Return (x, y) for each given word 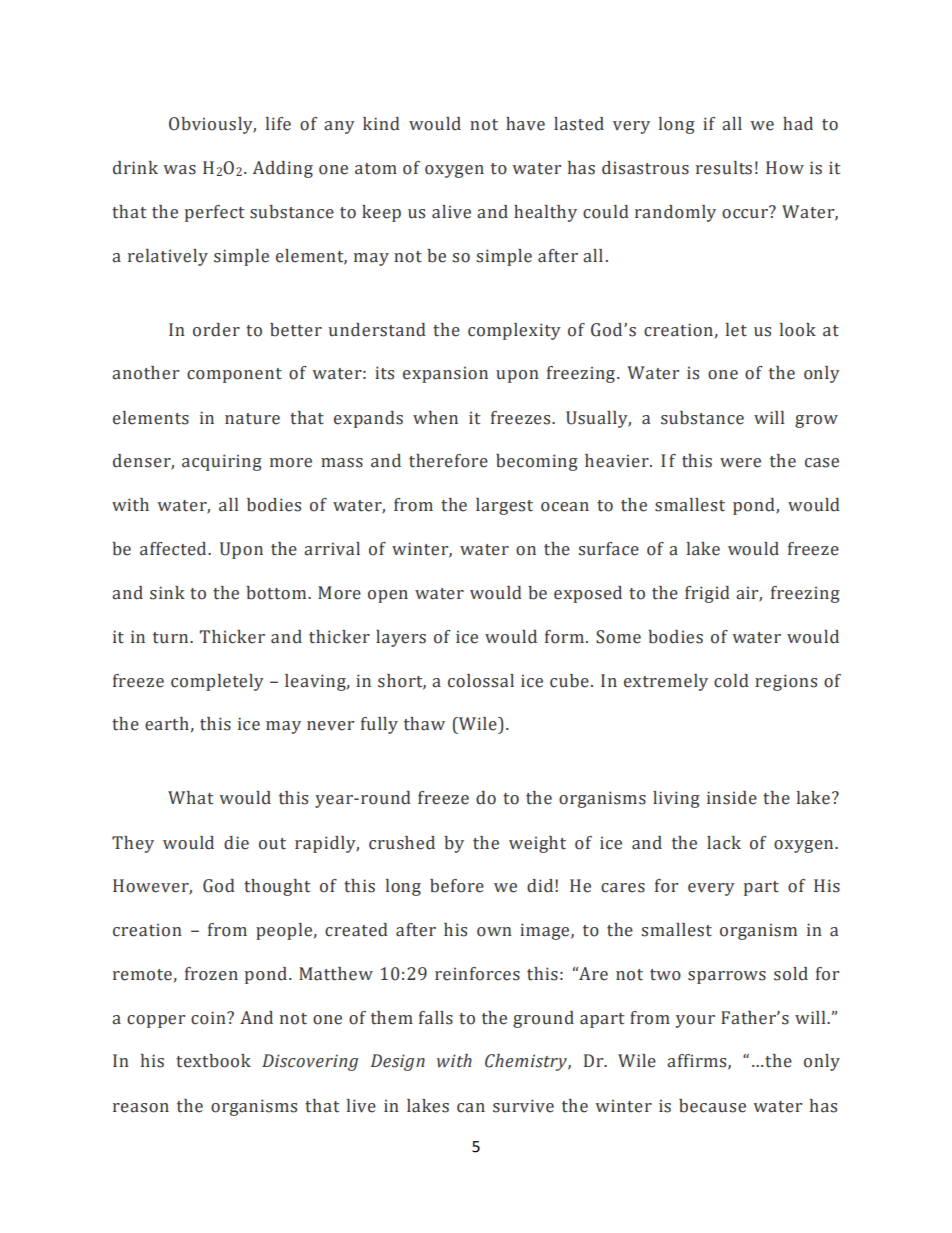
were (740, 463)
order (216, 330)
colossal (481, 681)
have (525, 124)
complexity (514, 331)
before (457, 886)
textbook (213, 1061)
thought (277, 887)
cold (731, 681)
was (179, 170)
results (724, 168)
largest (504, 506)
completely (217, 682)
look (798, 330)
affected (174, 549)
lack (724, 843)
